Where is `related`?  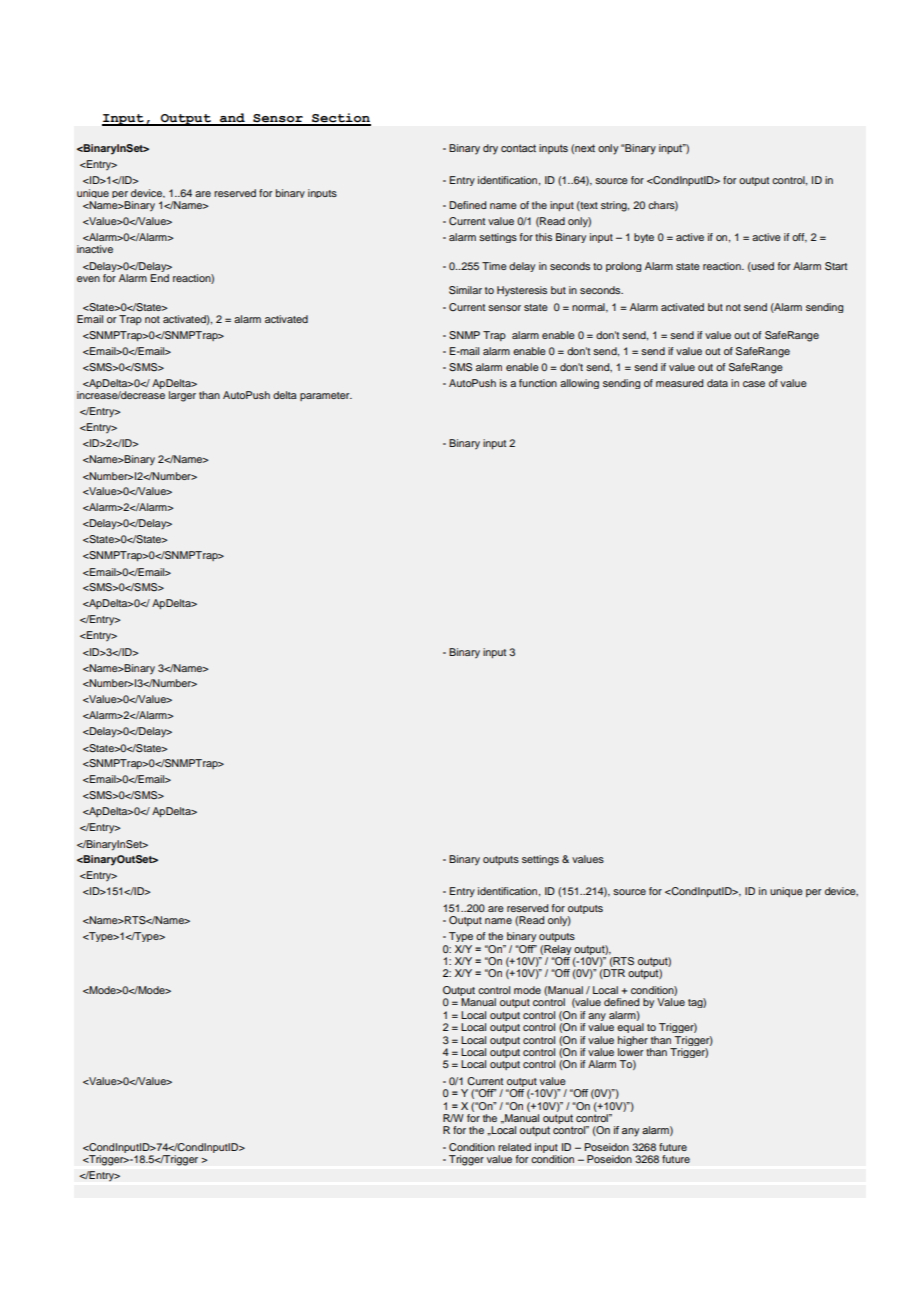
related is located at coordinates (514, 1147).
